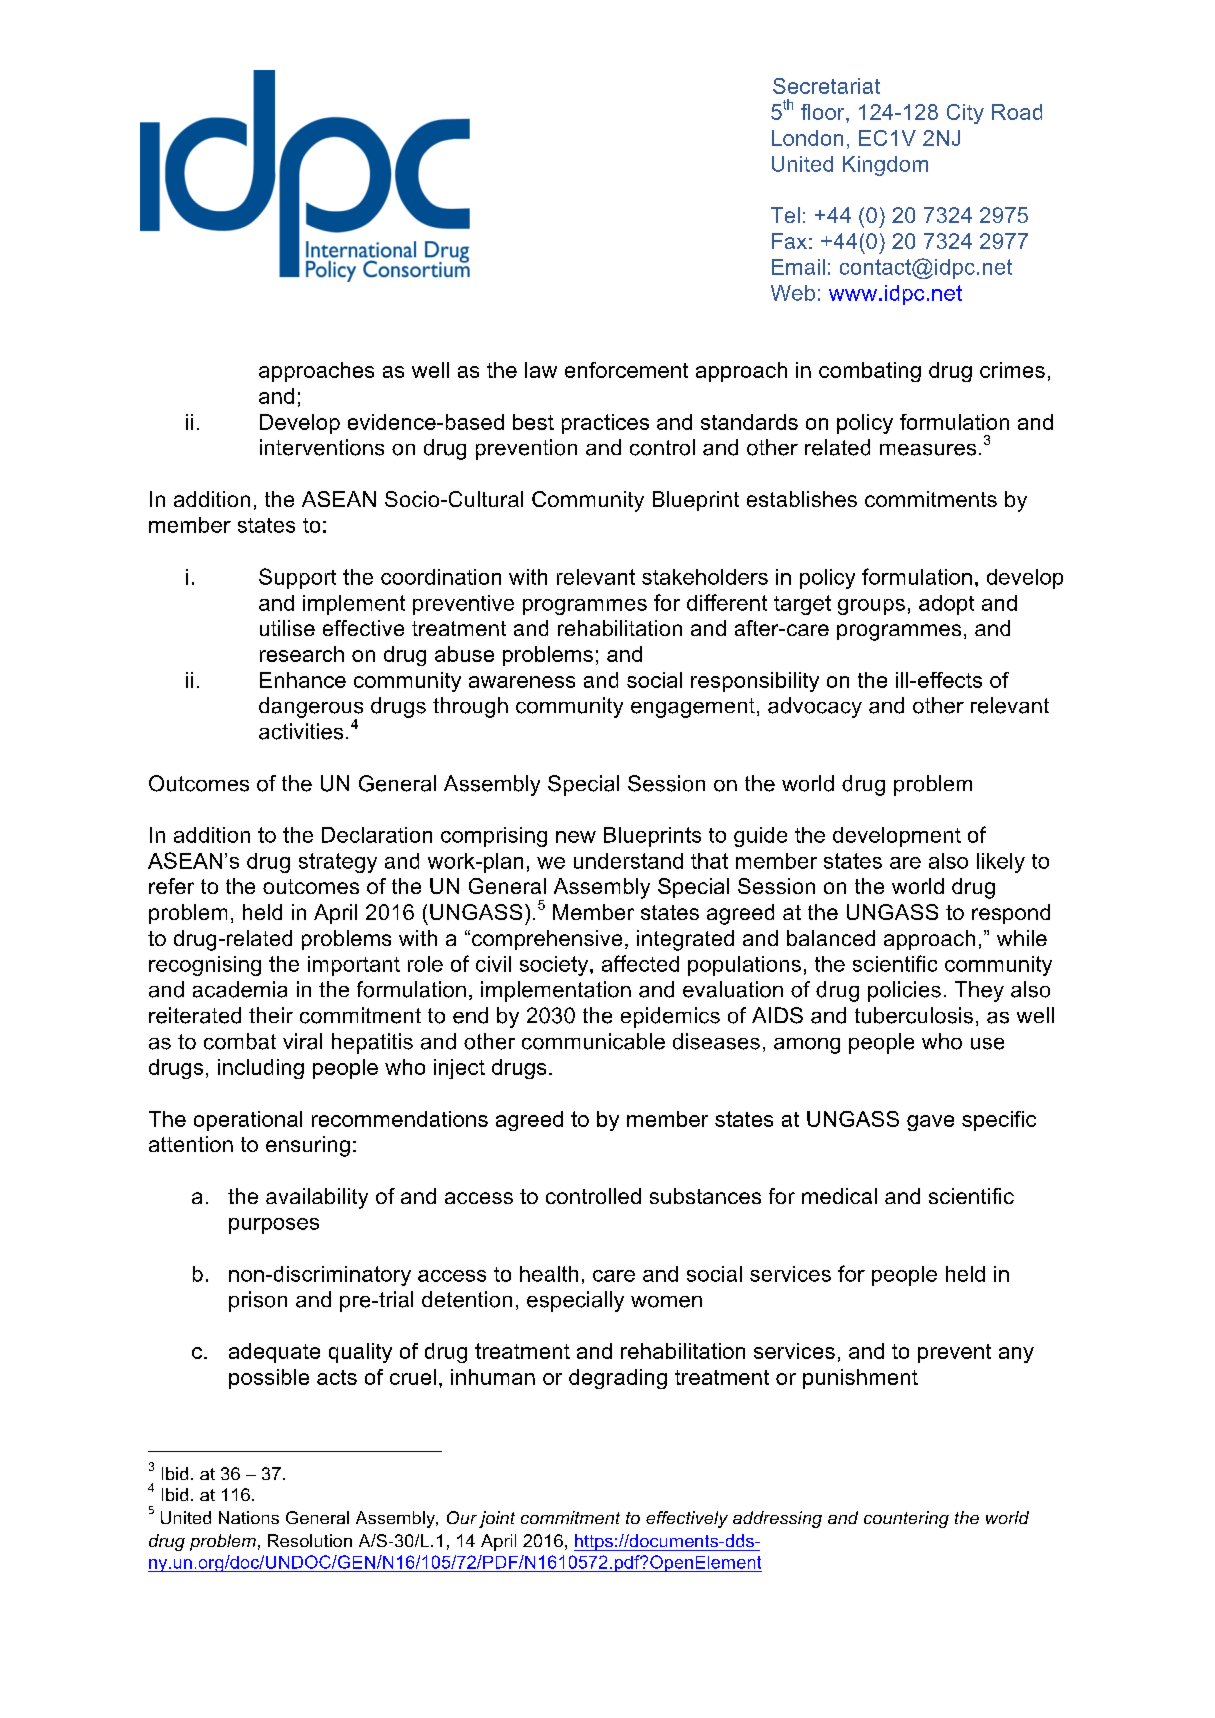 This document has width=1215, height=1718. Describe the element at coordinates (705, 577) in the document. I see `stakeholders` at that location.
